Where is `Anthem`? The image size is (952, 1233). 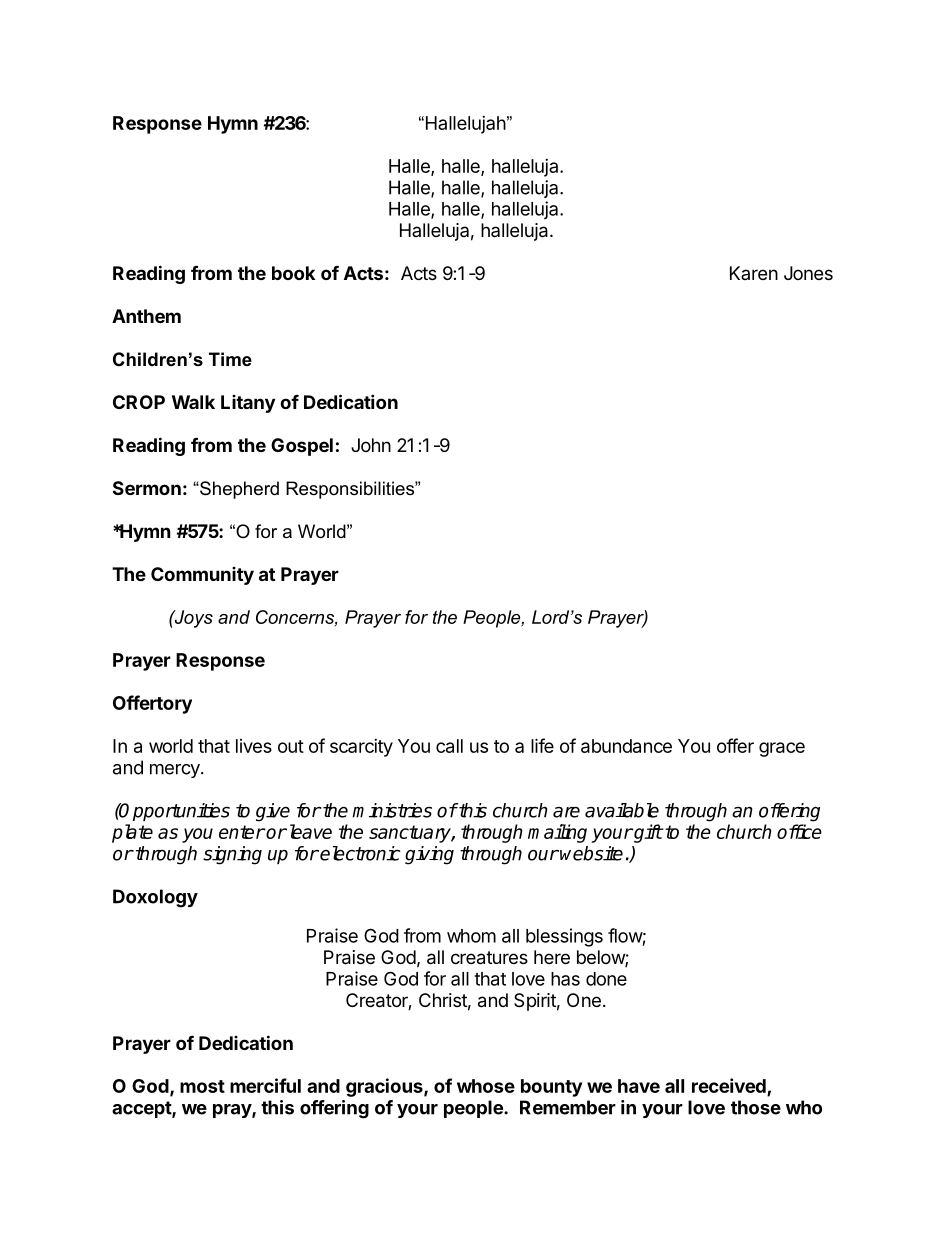 Anthem is located at coordinates (146, 316).
